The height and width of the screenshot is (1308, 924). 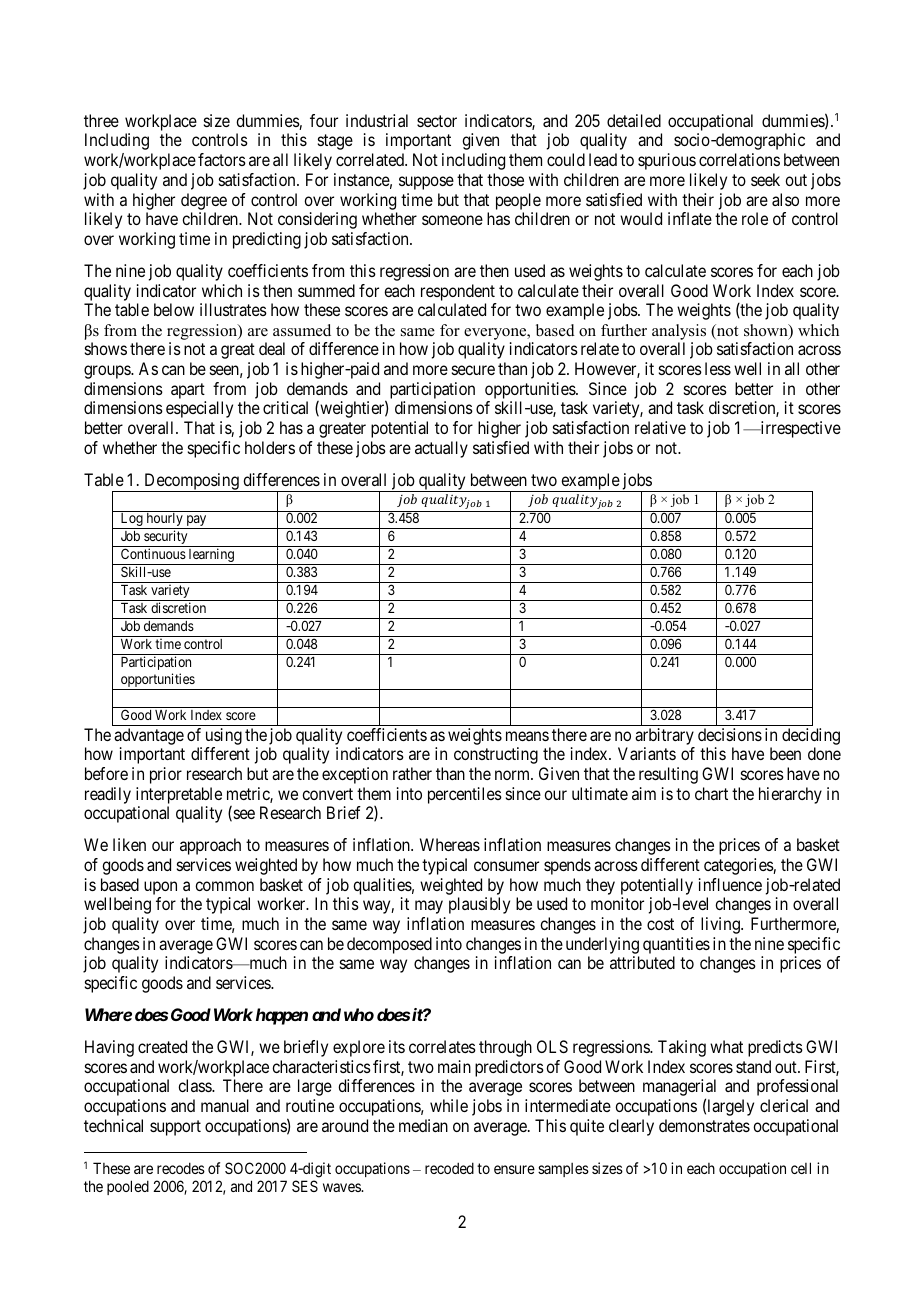 What do you see at coordinates (449, 1168) in the screenshot?
I see `recoded` at bounding box center [449, 1168].
